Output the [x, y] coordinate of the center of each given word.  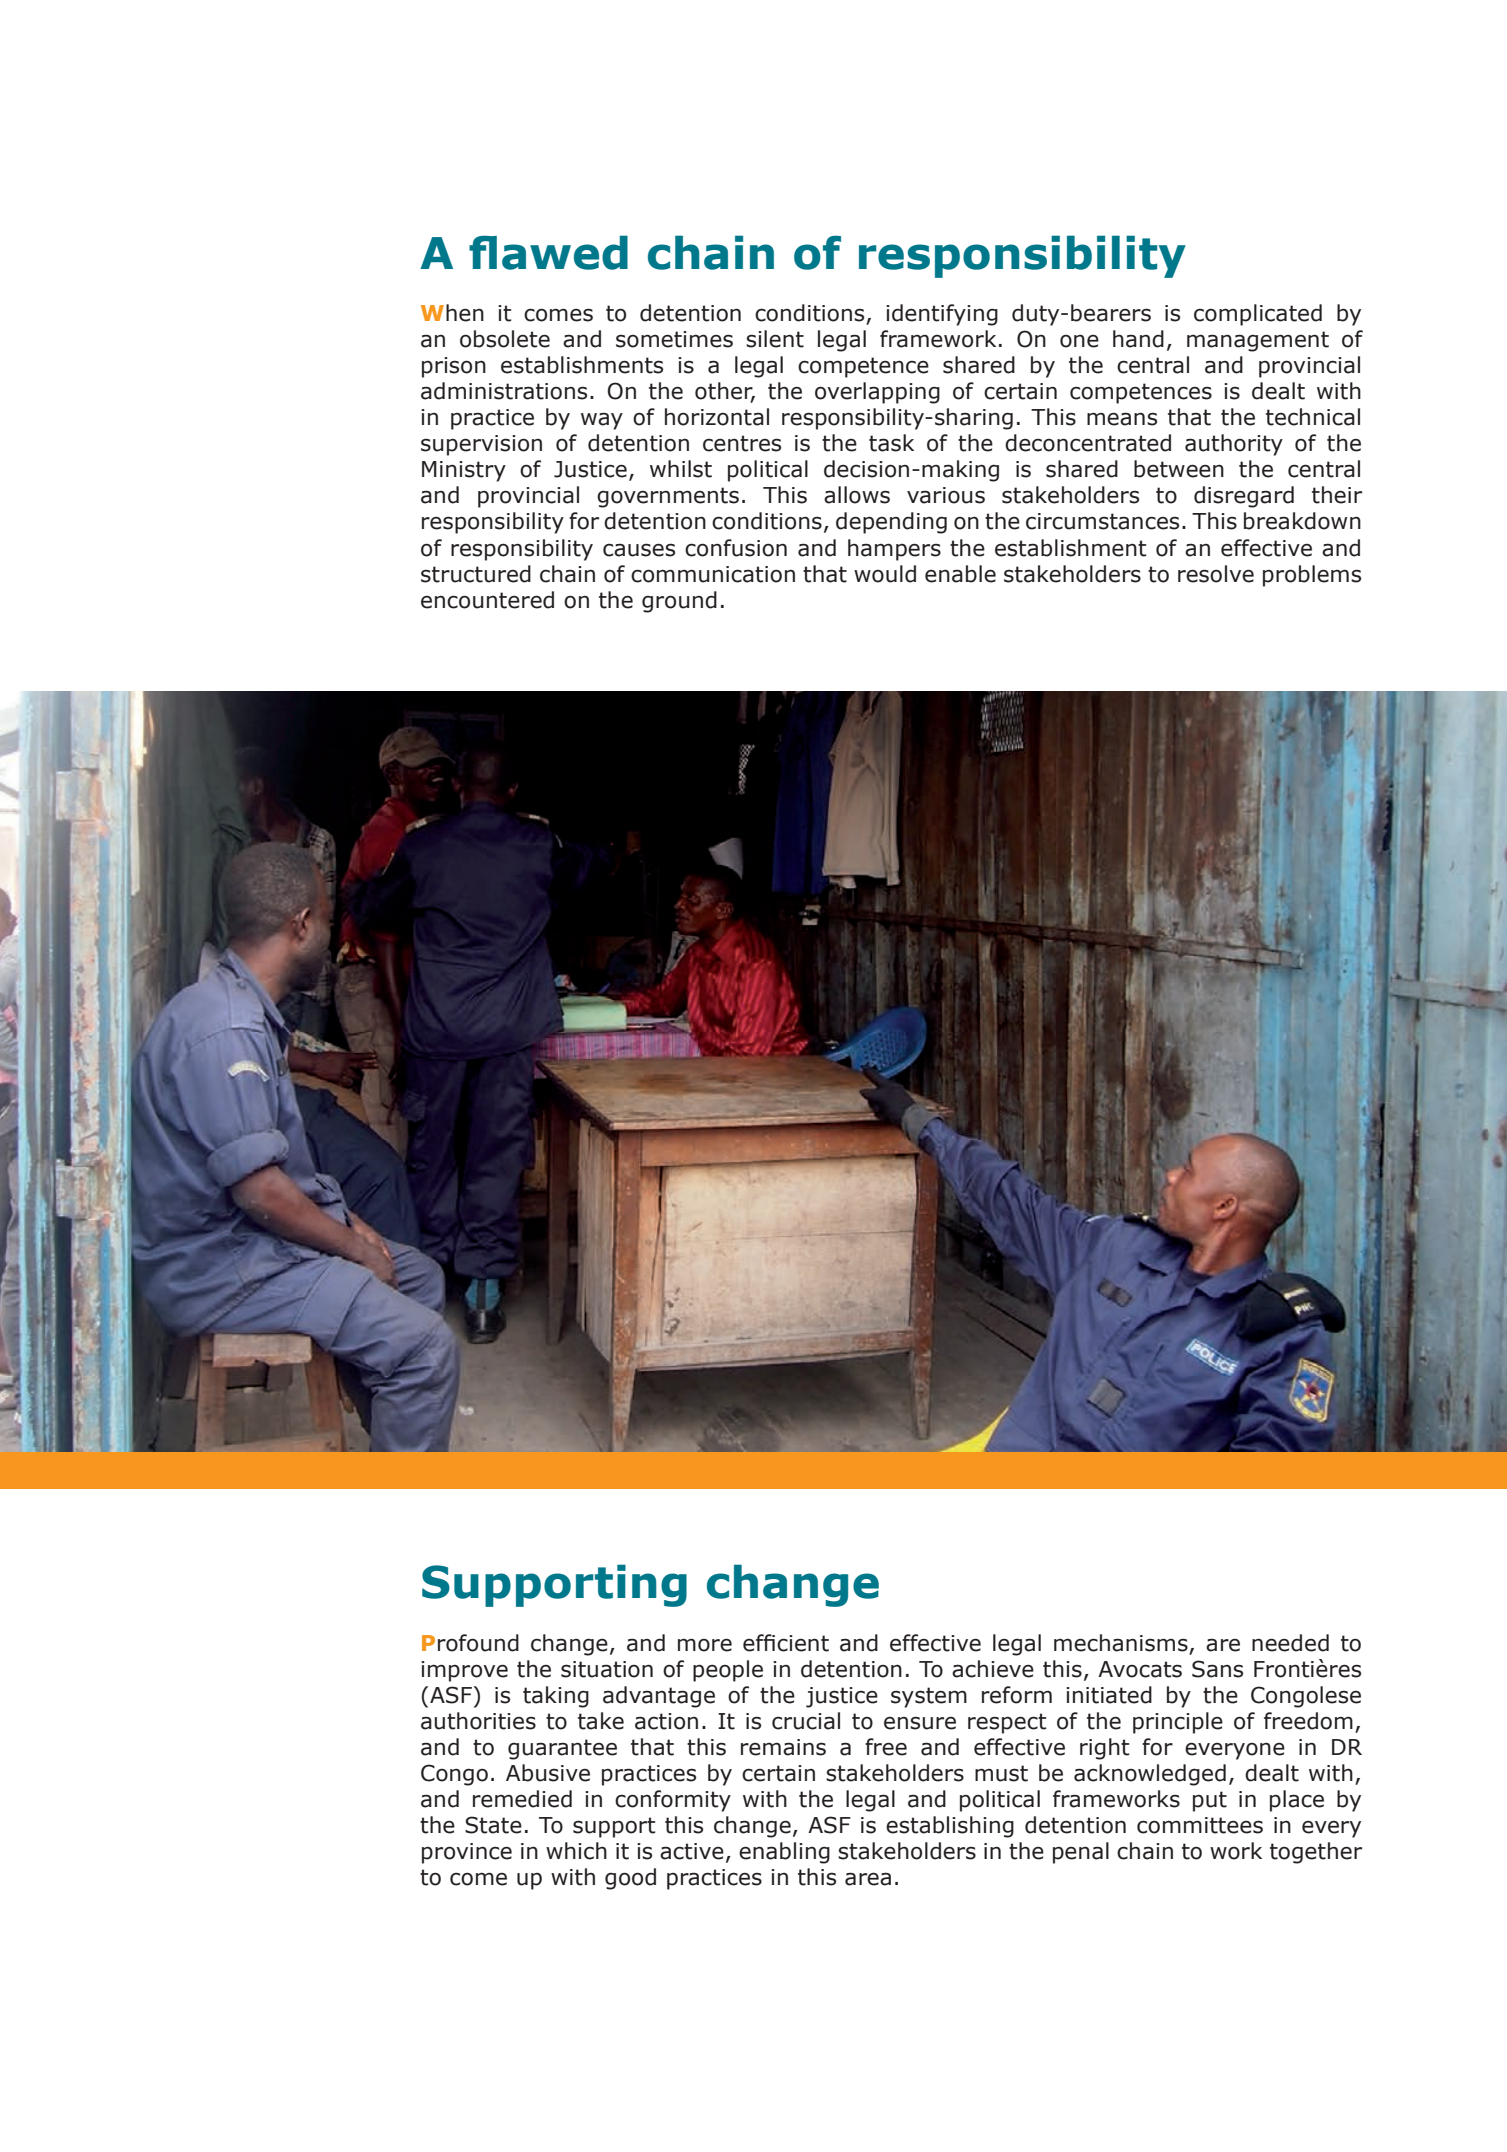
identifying [942, 315]
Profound [470, 1643]
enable [960, 574]
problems [1312, 576]
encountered [487, 600]
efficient [786, 1643]
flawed [548, 252]
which [576, 1851]
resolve [1216, 574]
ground [679, 602]
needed [1290, 1643]
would [885, 574]
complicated [1258, 315]
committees [1200, 1825]
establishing [950, 1827]
